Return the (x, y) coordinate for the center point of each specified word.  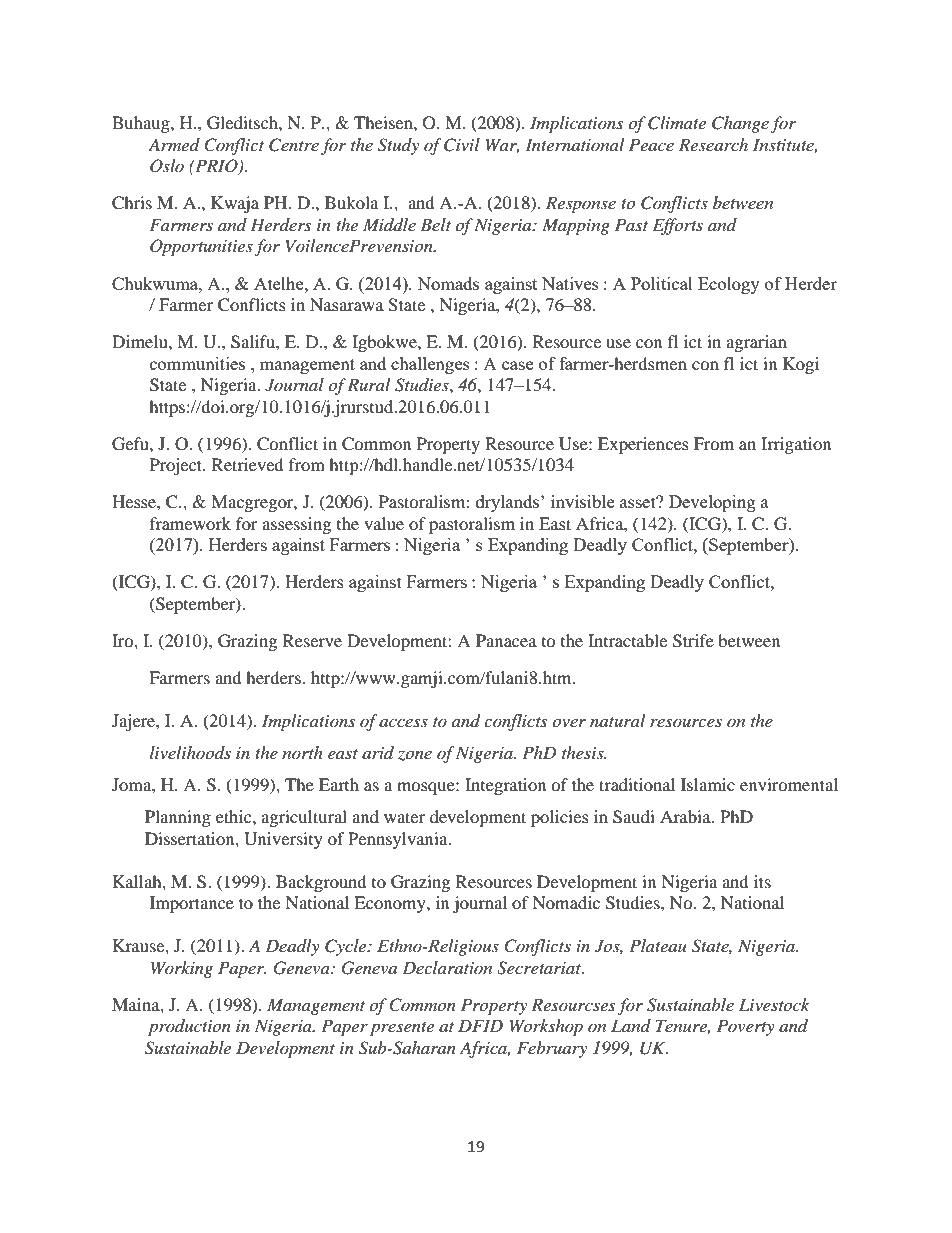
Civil (462, 145)
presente (402, 1029)
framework (190, 523)
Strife (693, 641)
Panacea (506, 640)
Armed (174, 144)
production (189, 1027)
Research (713, 144)
